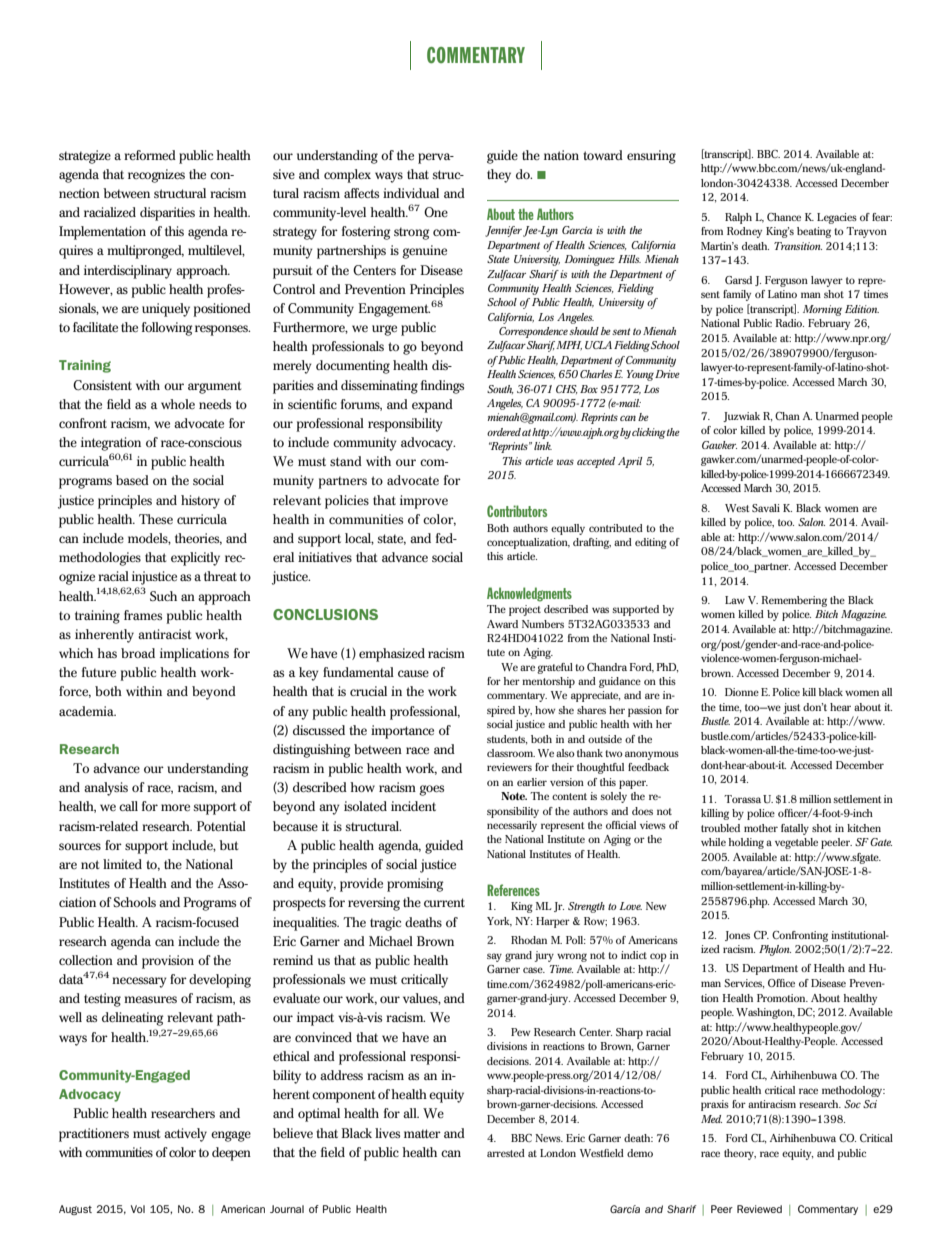  What do you see at coordinates (738, 218) in the document?
I see `Ralph` at bounding box center [738, 218].
